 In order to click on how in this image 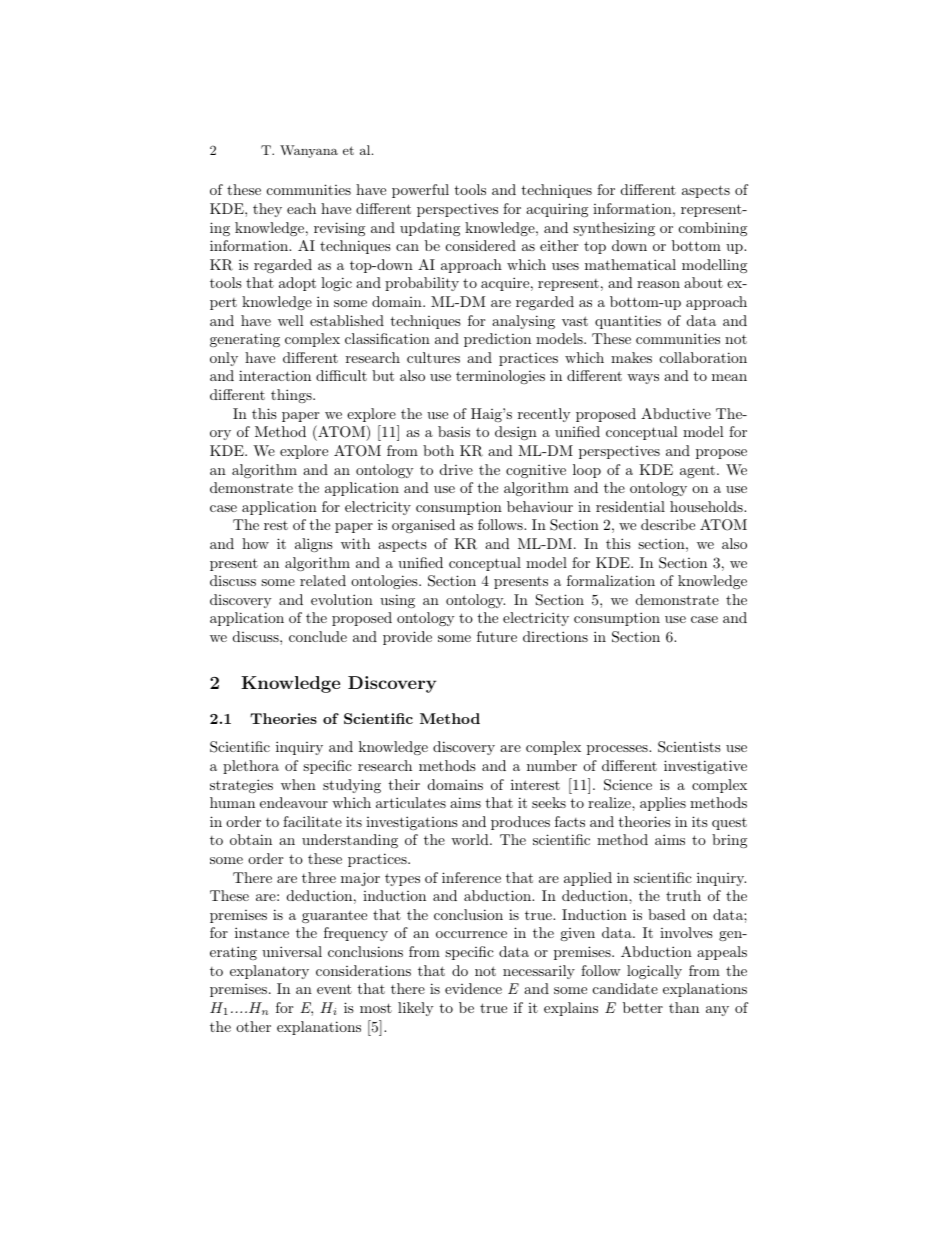, I will do `click(255, 543)`.
